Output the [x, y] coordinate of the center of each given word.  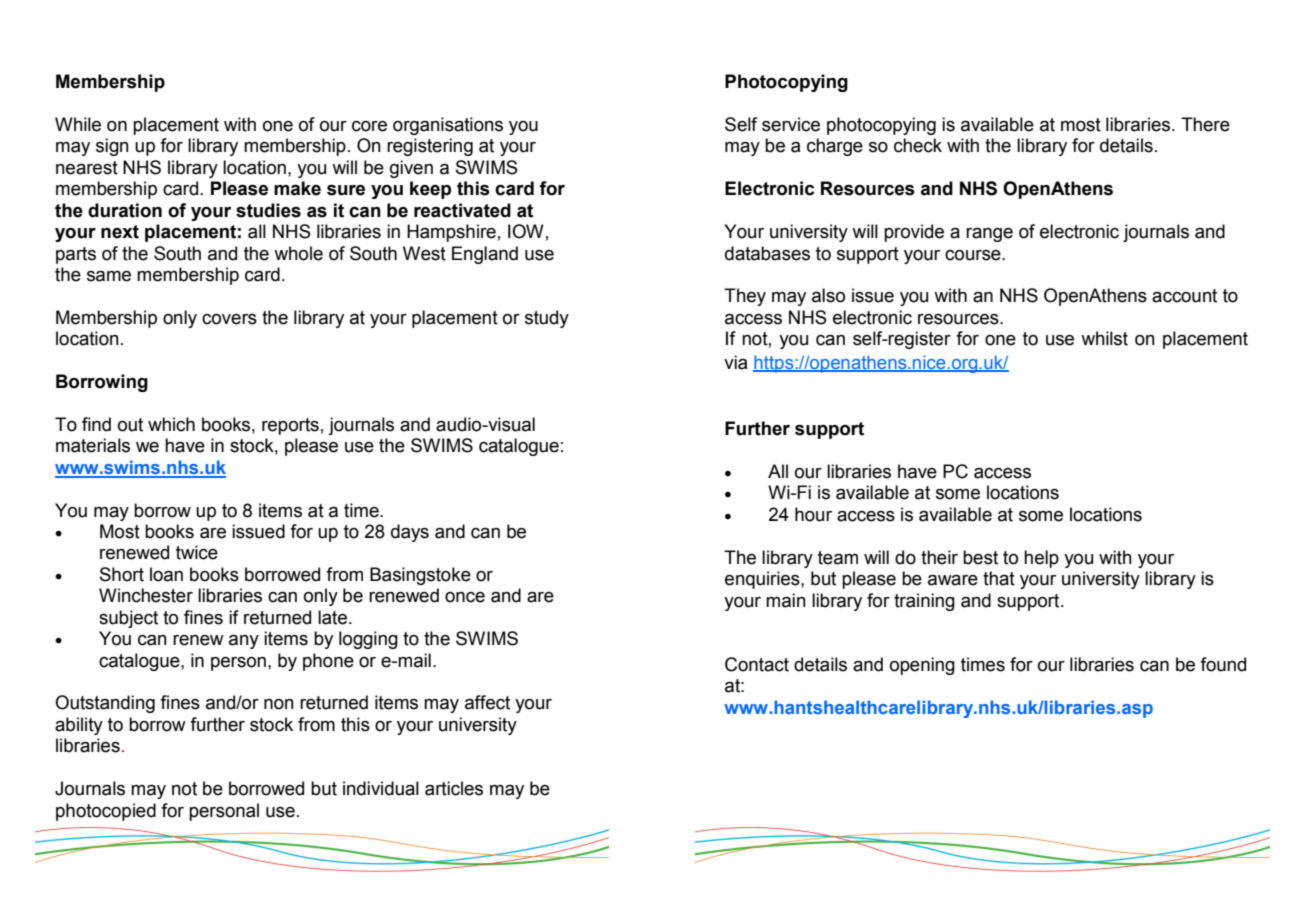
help [1041, 559]
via [735, 362]
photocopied [106, 812]
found [1223, 664]
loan [166, 574]
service [791, 124]
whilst [1104, 338]
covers [229, 319]
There [1205, 124]
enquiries [763, 580]
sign [112, 147]
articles [454, 788]
